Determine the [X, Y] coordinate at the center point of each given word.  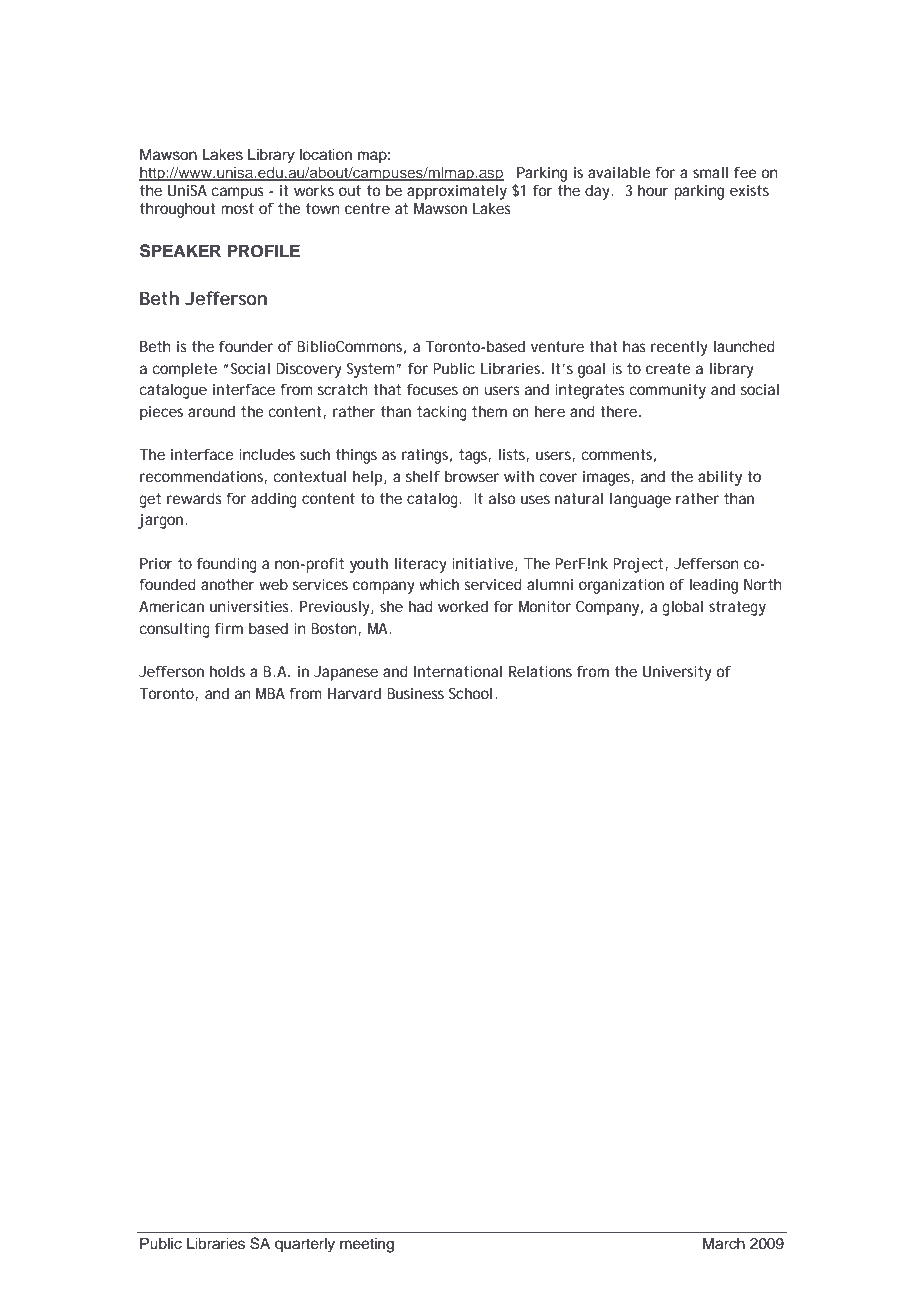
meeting [367, 1245]
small [710, 172]
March [724, 1243]
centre [367, 208]
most [237, 208]
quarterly [305, 1245]
